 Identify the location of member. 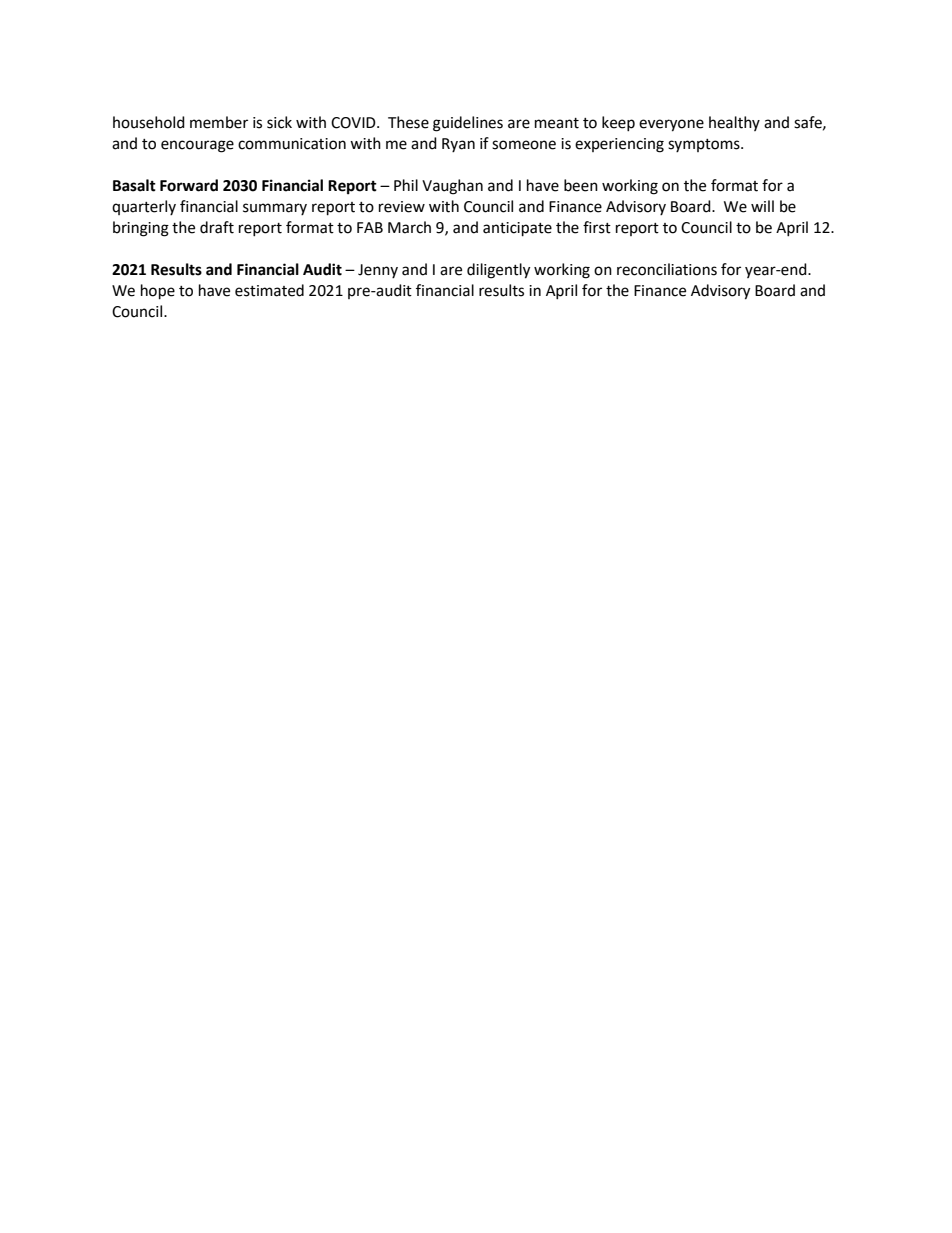
(219, 122).
